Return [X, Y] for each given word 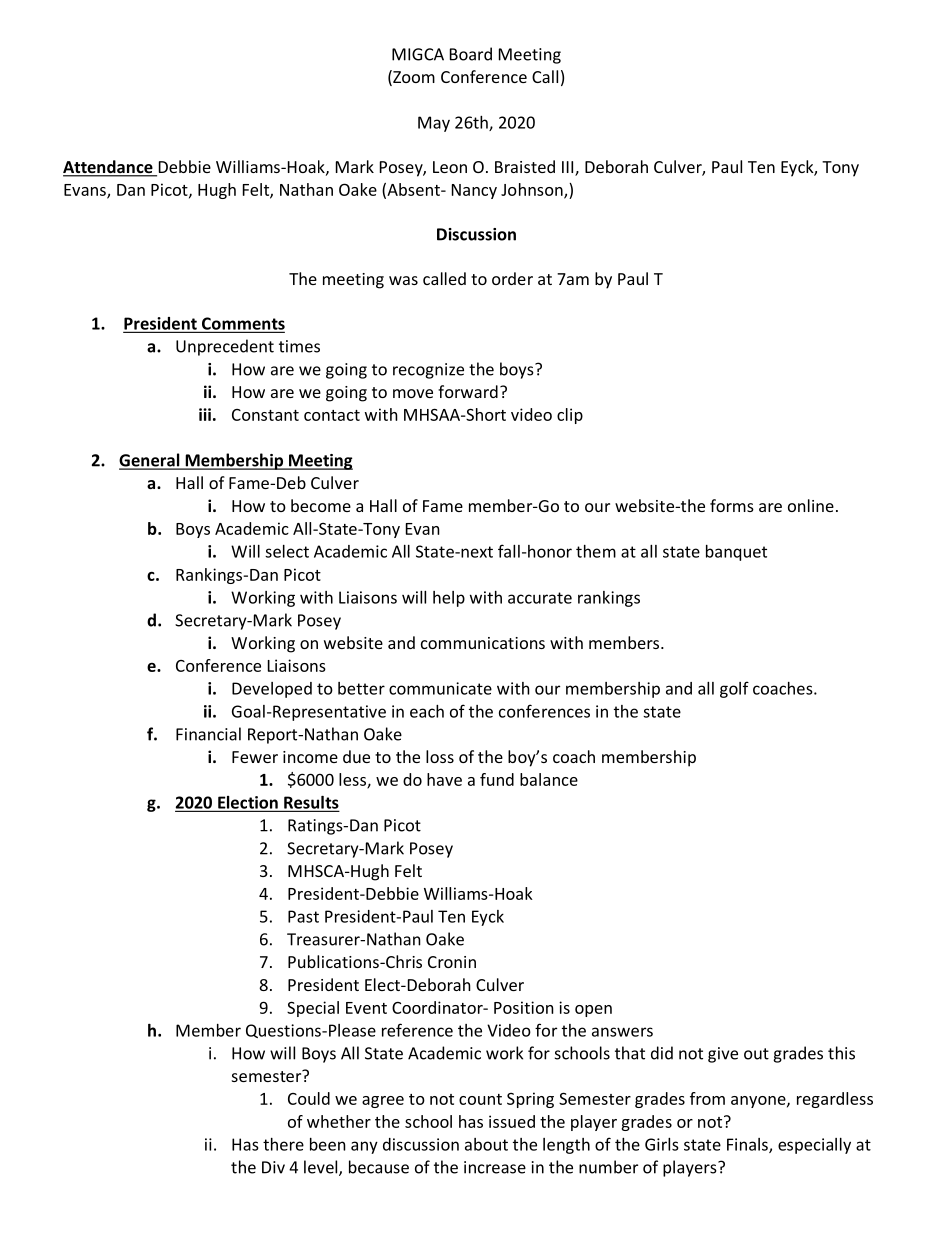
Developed [272, 690]
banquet [736, 553]
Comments [242, 324]
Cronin [452, 962]
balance [549, 779]
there [283, 1144]
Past [303, 916]
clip [570, 416]
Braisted [525, 166]
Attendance [109, 168]
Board [471, 54]
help [449, 599]
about [486, 1144]
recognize [428, 371]
